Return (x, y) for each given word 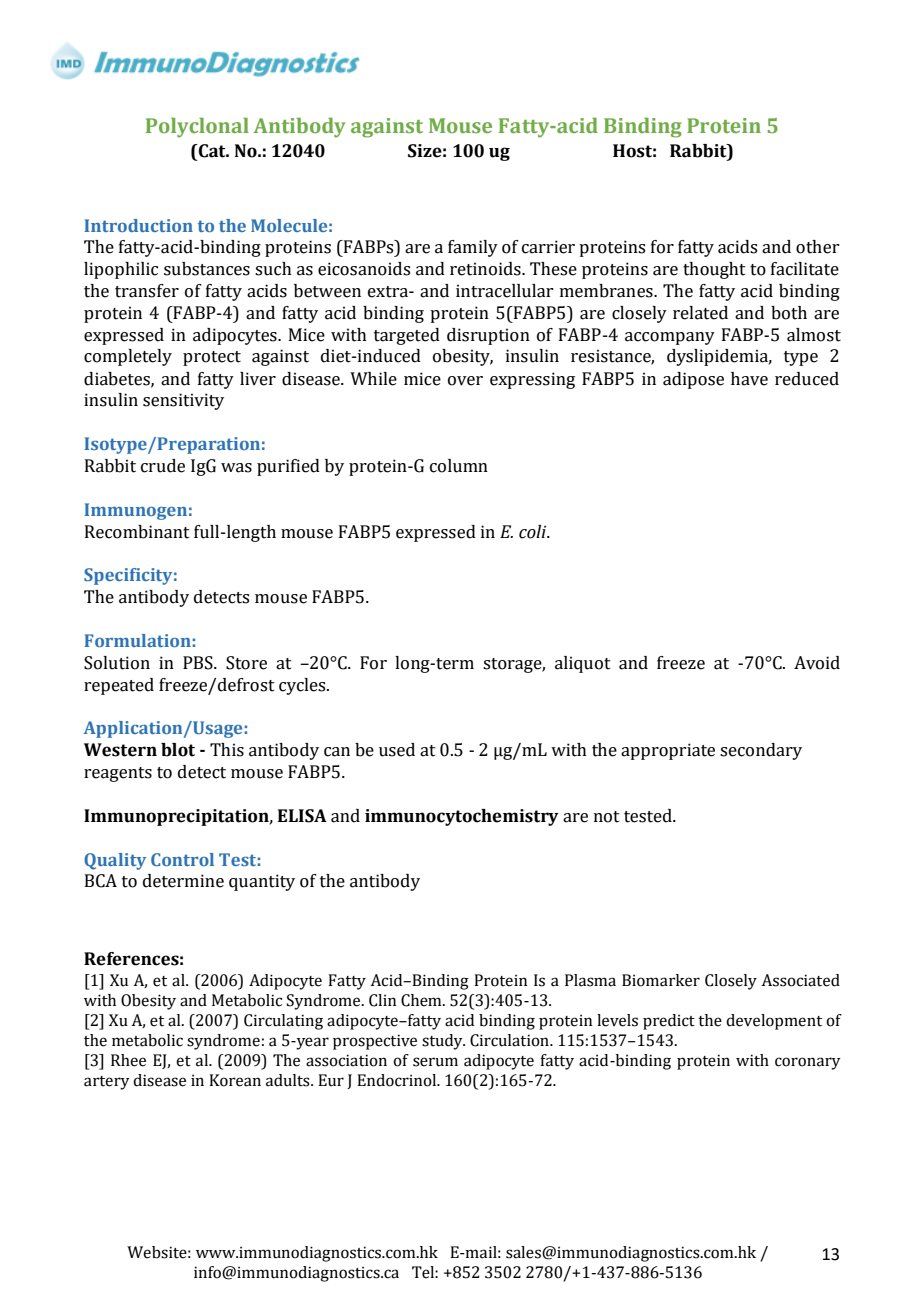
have (749, 379)
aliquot (583, 664)
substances (207, 269)
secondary (761, 751)
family (473, 248)
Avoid (817, 663)
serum (435, 1062)
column (459, 466)
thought (714, 270)
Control (182, 859)
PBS (199, 663)
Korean (235, 1080)
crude (163, 466)
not (607, 817)
